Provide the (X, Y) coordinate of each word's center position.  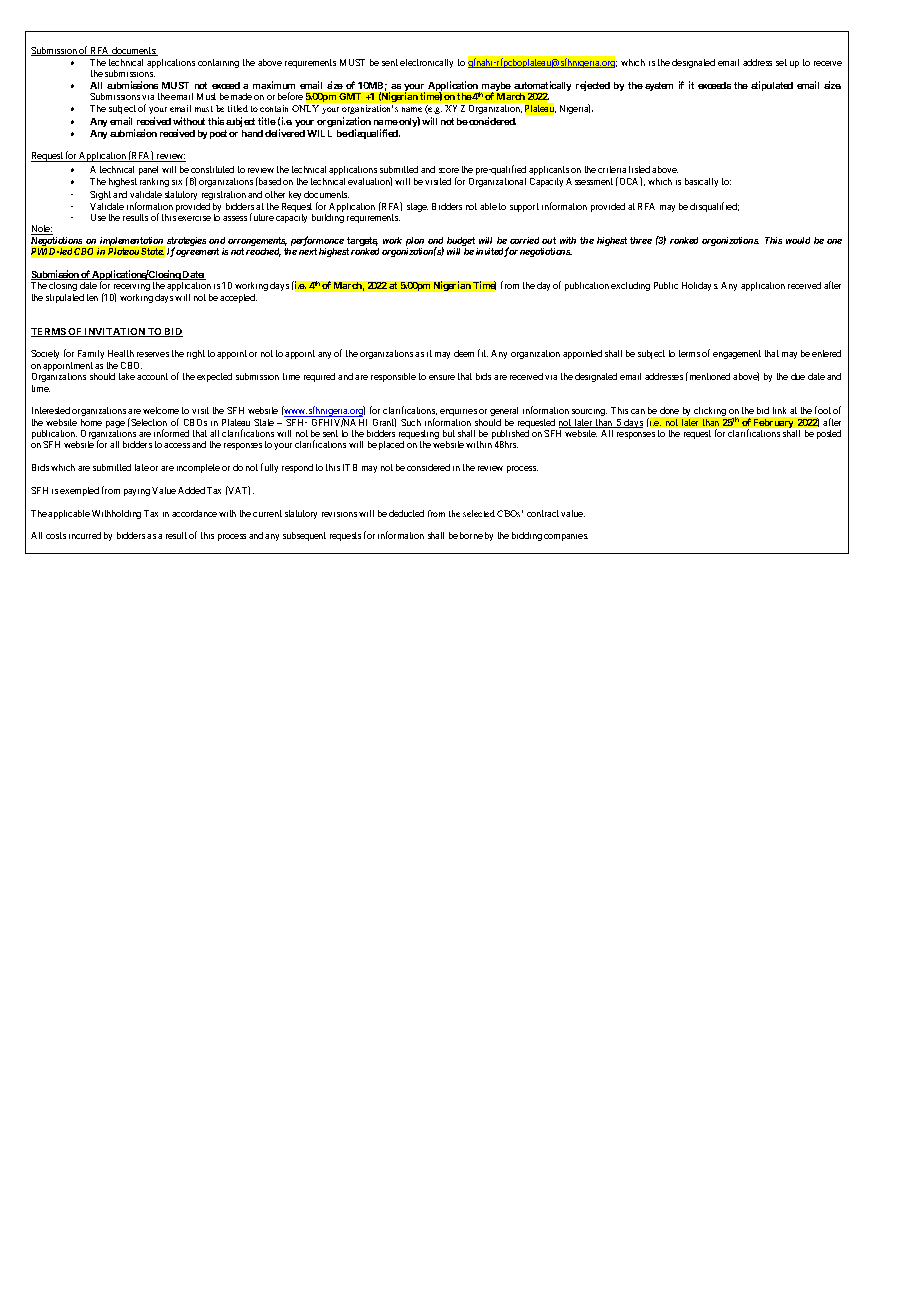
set (781, 62)
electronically (426, 63)
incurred (85, 535)
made (241, 96)
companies (566, 537)
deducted (406, 513)
